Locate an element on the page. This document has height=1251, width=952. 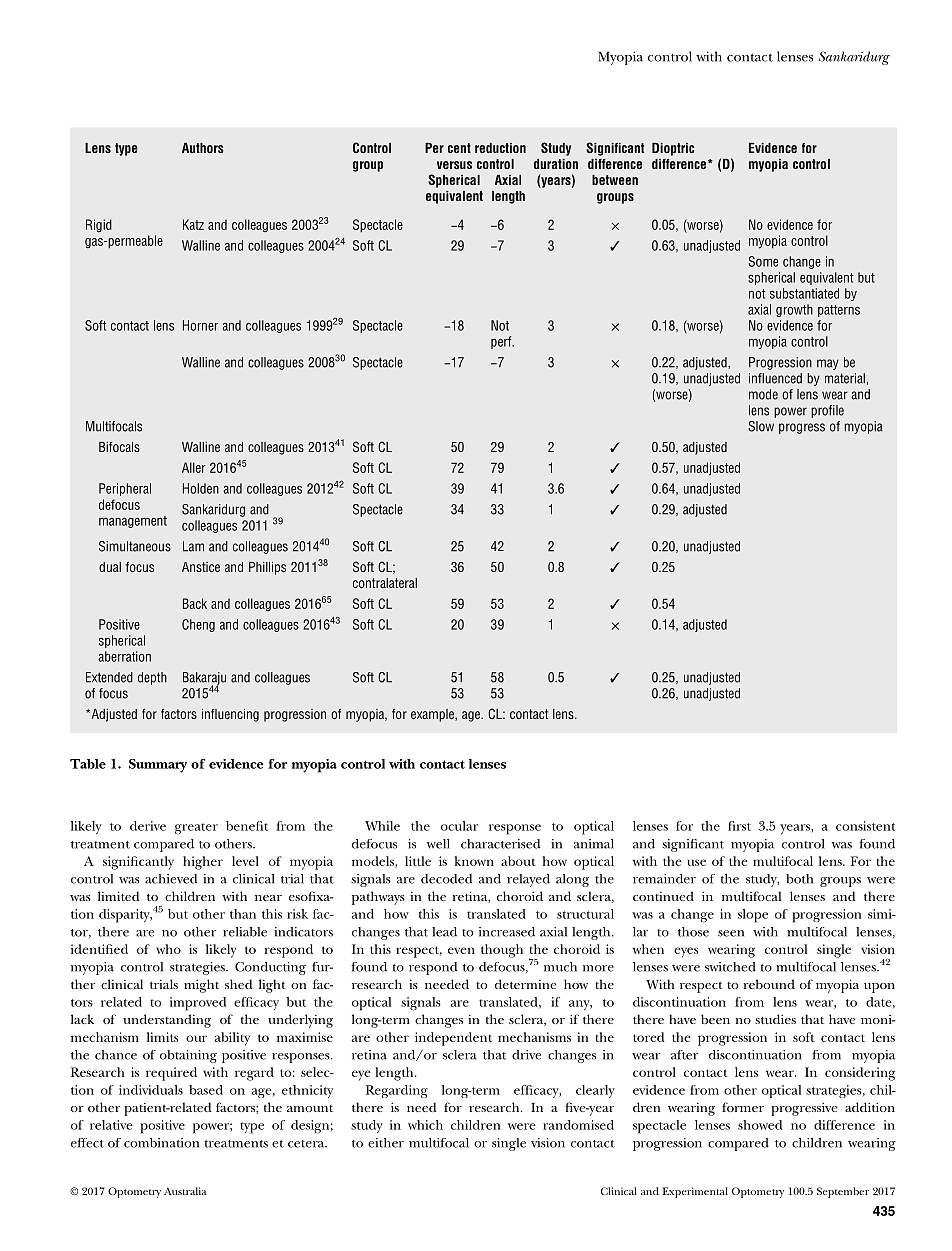
Dioptric is located at coordinates (673, 149).
